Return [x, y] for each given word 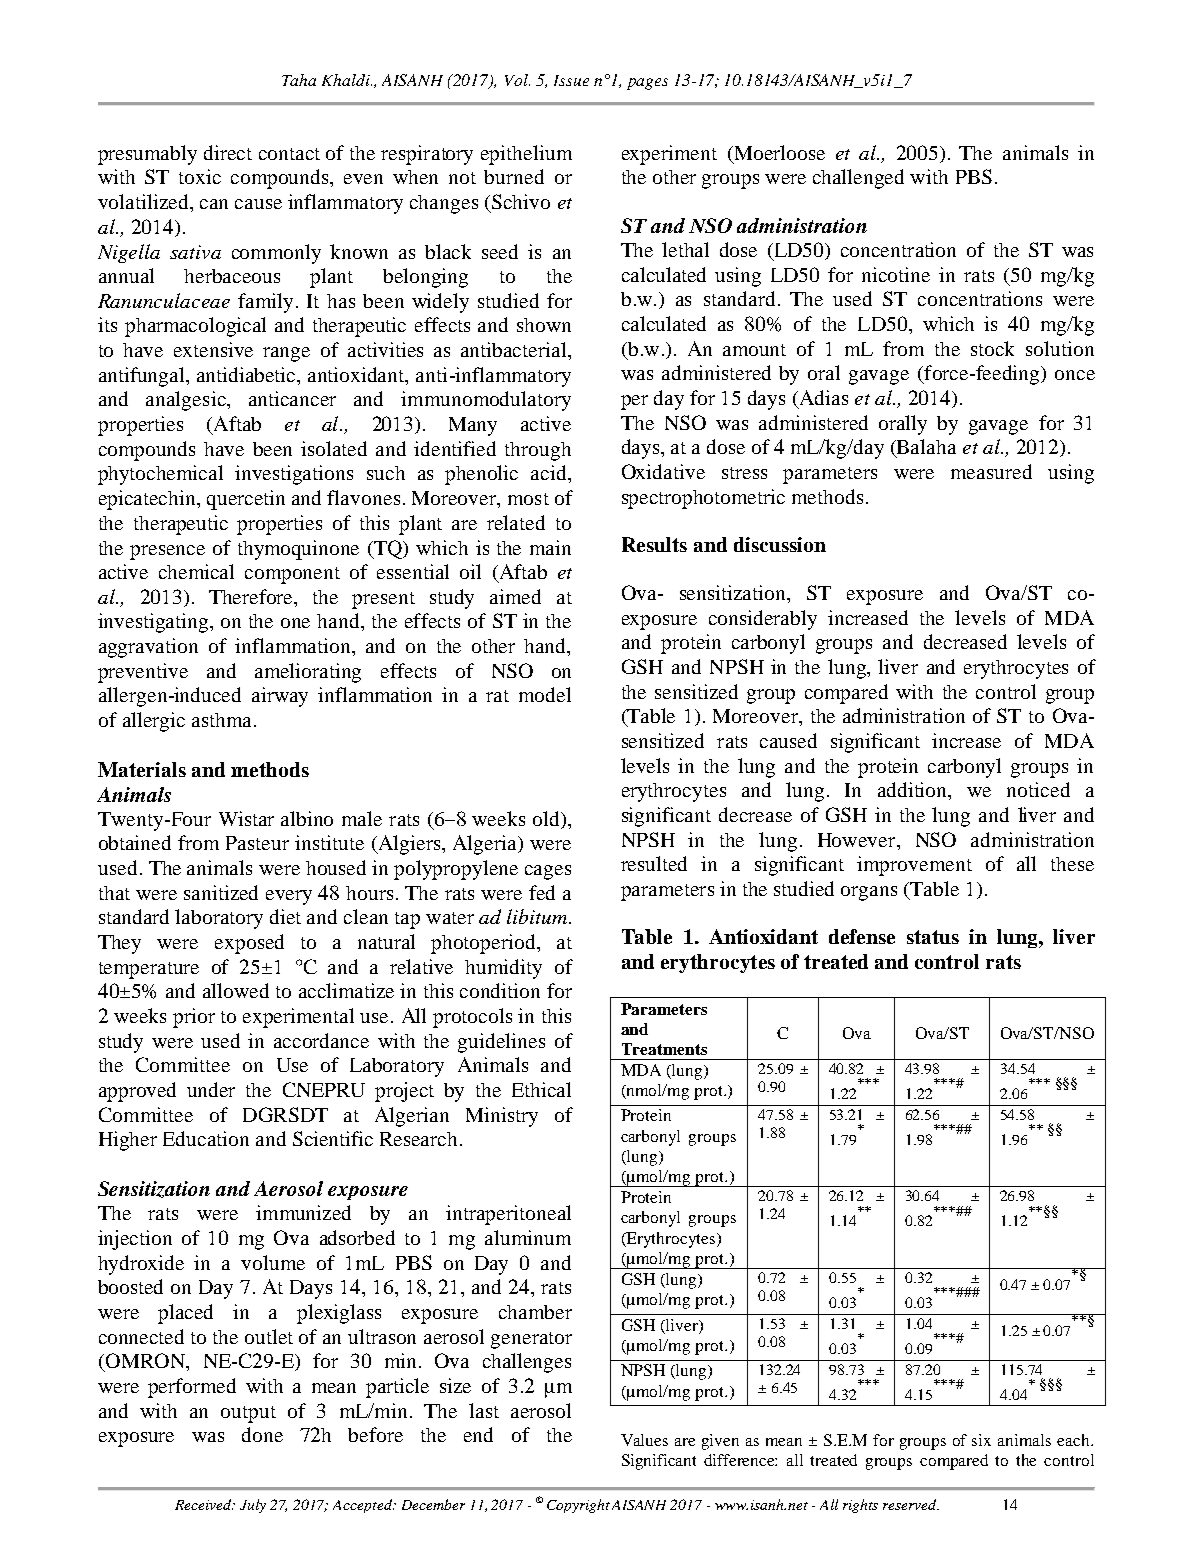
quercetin [246, 500]
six [981, 1440]
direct [228, 152]
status [933, 937]
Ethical [541, 1089]
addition [914, 791]
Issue [571, 80]
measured [991, 471]
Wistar [246, 818]
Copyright [578, 1506]
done [262, 1434]
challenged [858, 179]
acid [550, 472]
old [547, 818]
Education [206, 1138]
